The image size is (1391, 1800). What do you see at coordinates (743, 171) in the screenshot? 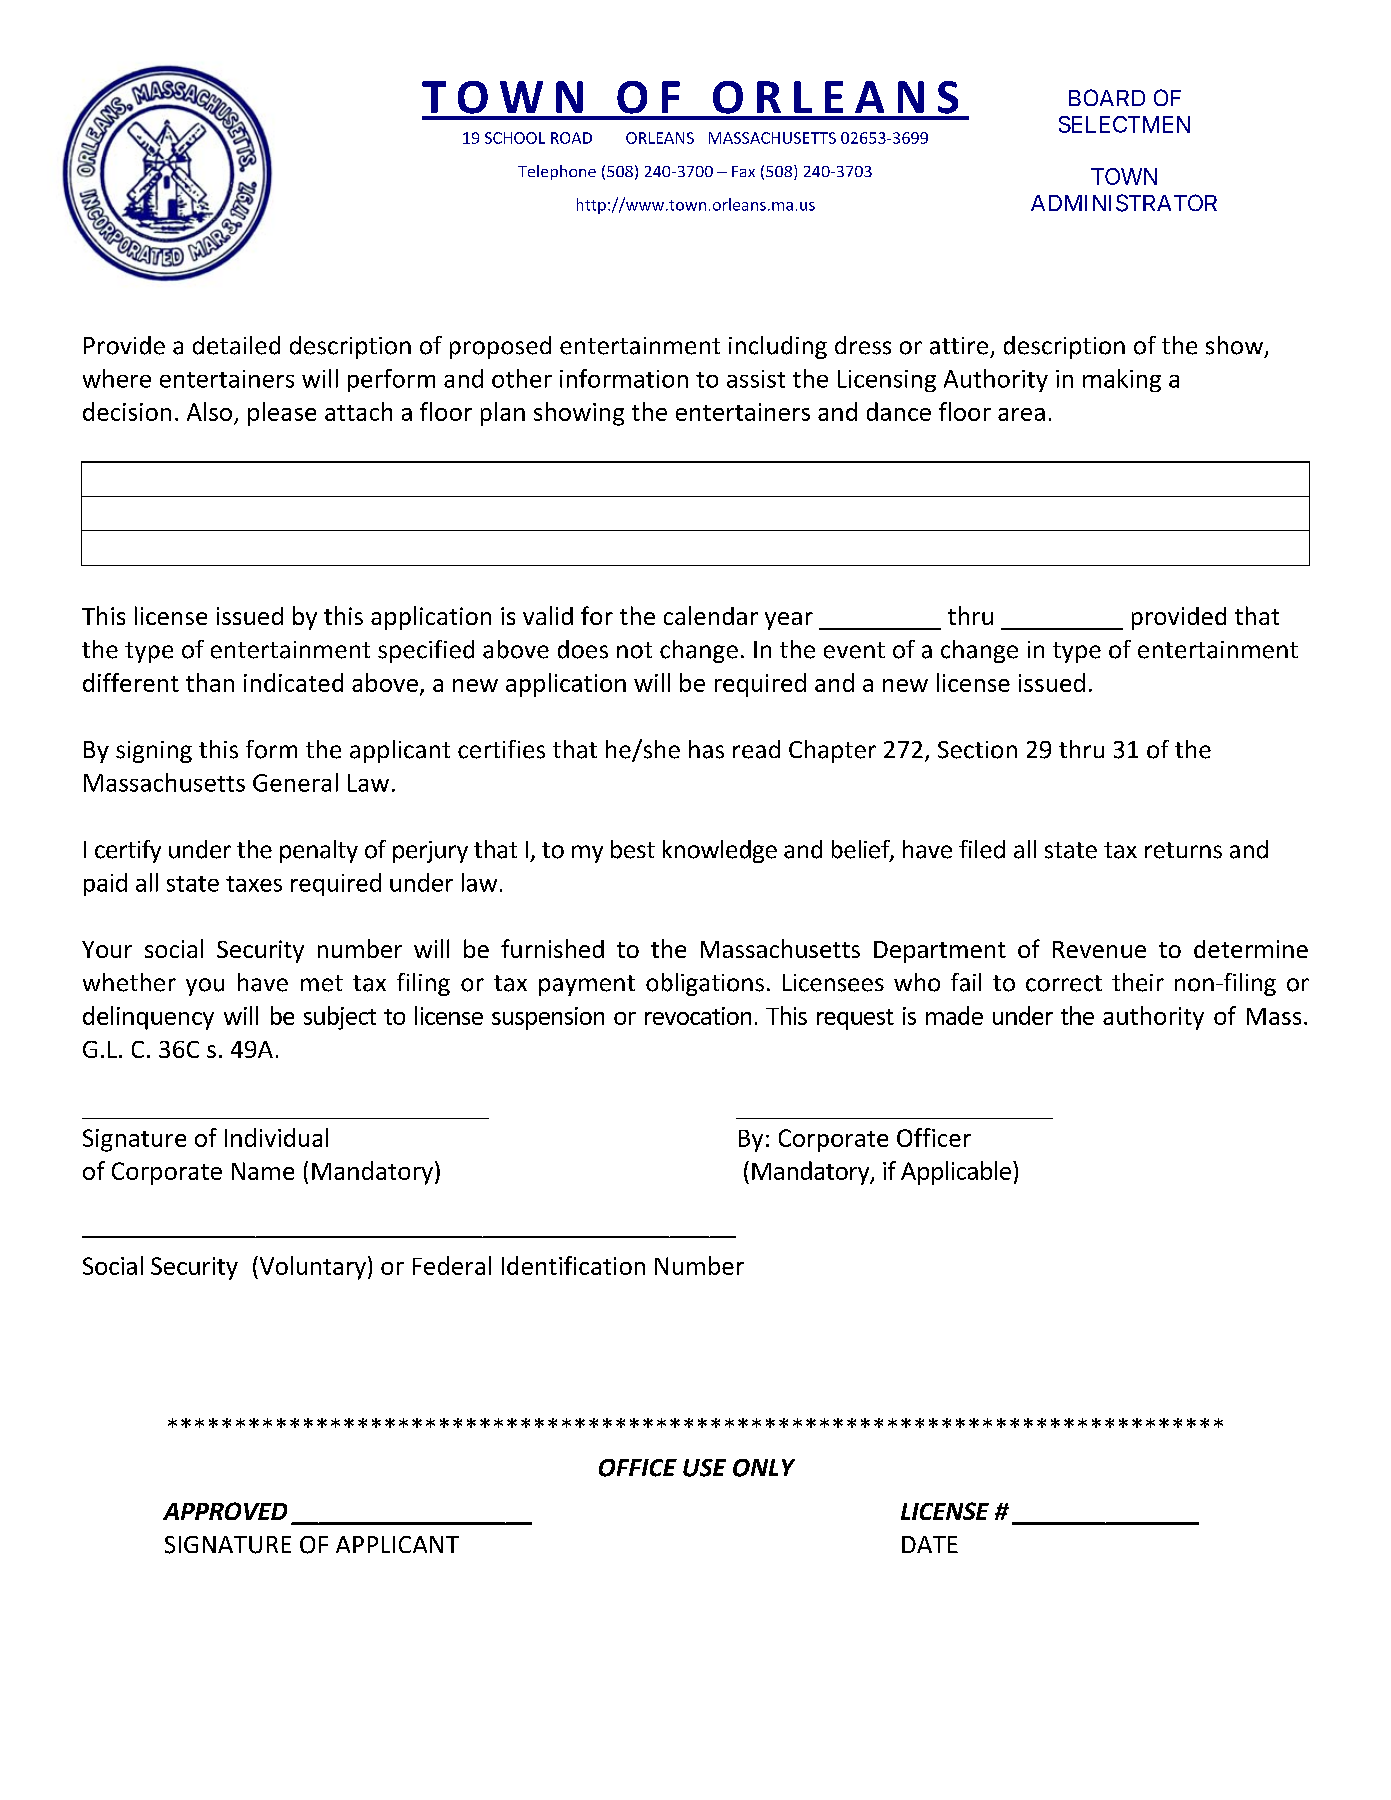
I see `Fax` at bounding box center [743, 171].
